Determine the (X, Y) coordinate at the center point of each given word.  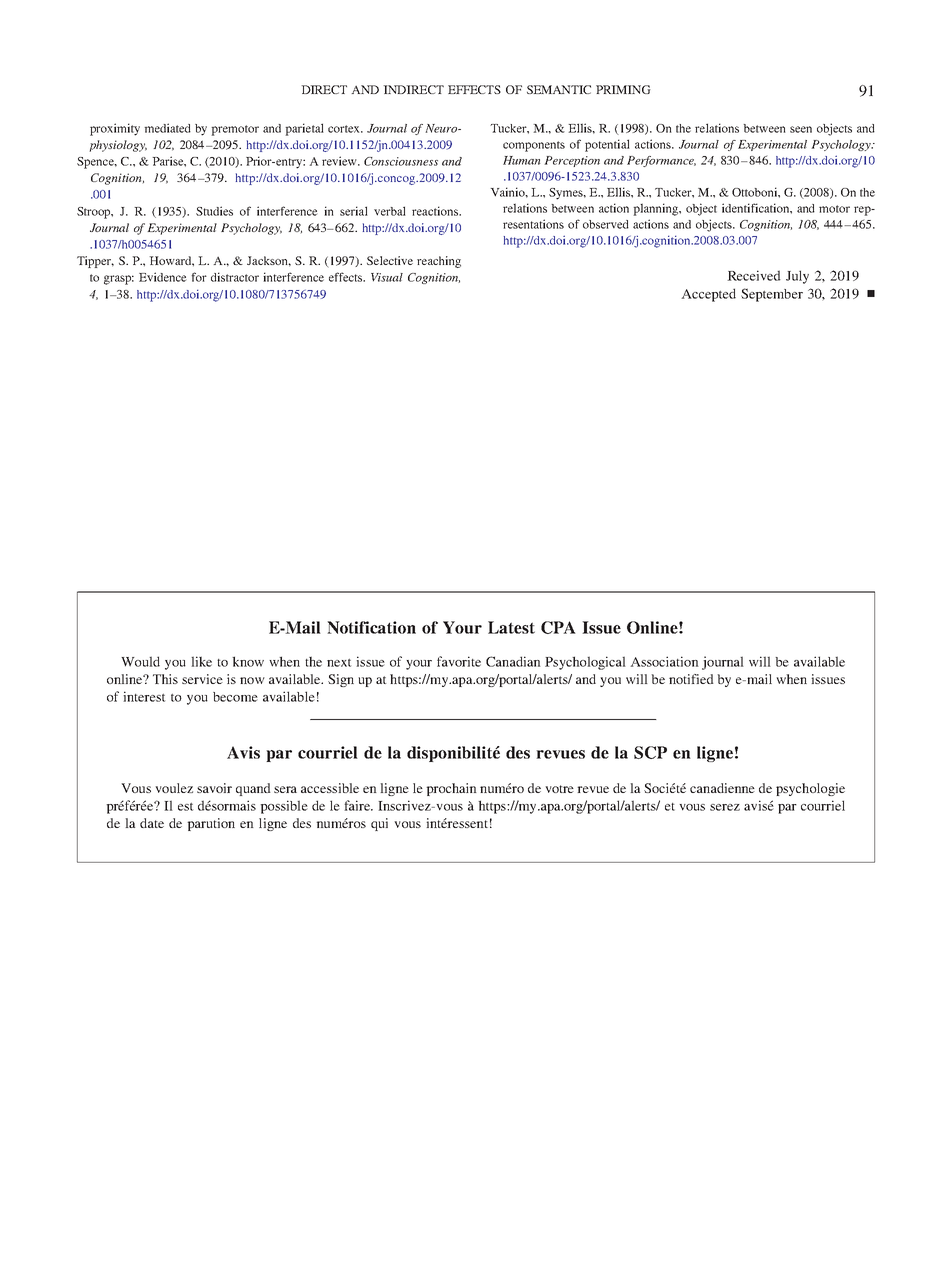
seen (801, 129)
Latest (511, 627)
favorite (459, 661)
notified (691, 679)
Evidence (163, 277)
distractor (235, 277)
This (165, 679)
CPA (558, 627)
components (534, 146)
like (201, 661)
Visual (387, 277)
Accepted (708, 295)
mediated (167, 128)
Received (754, 275)
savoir (214, 788)
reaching (439, 262)
